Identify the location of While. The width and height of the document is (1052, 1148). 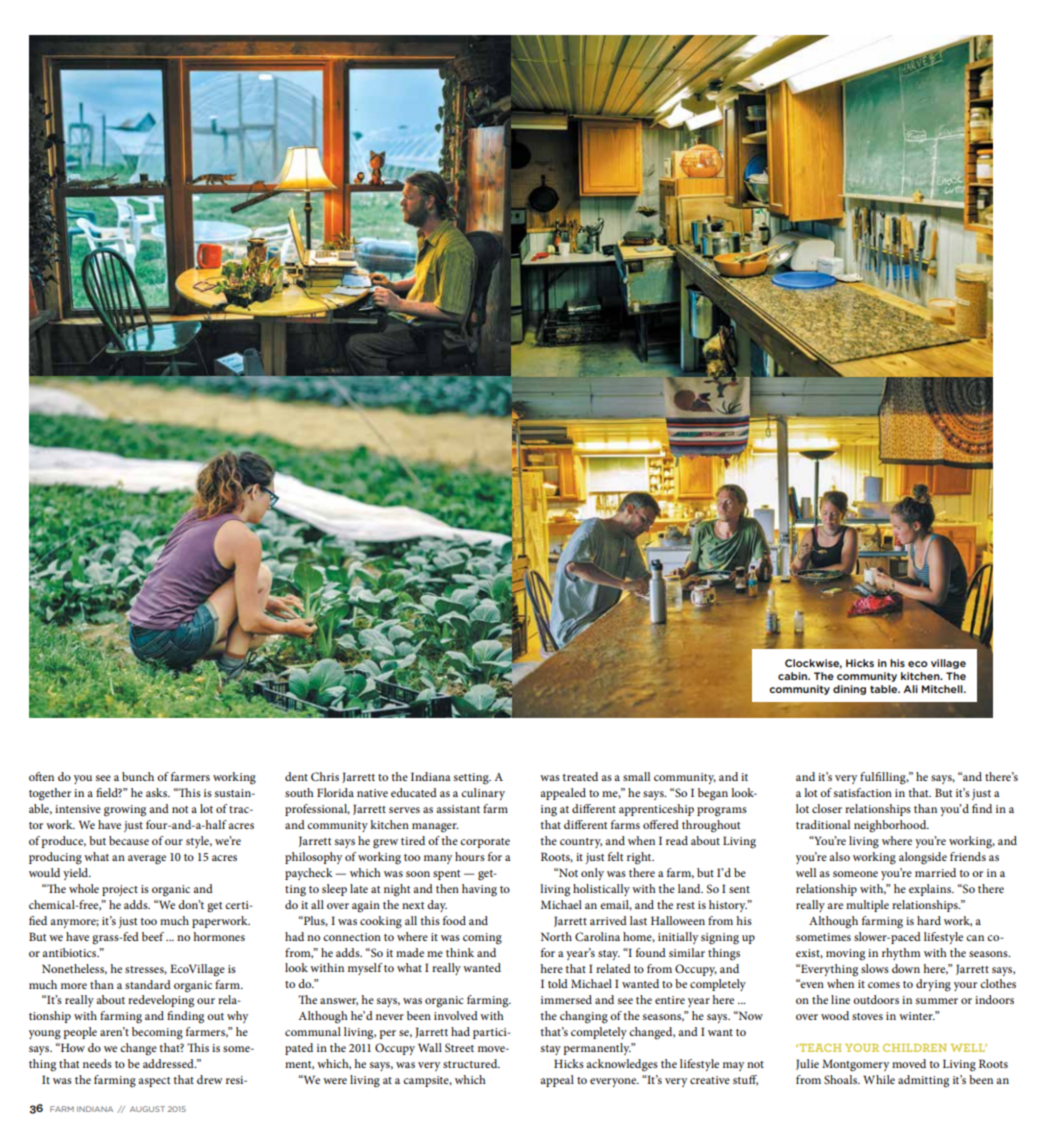
(879, 1079).
